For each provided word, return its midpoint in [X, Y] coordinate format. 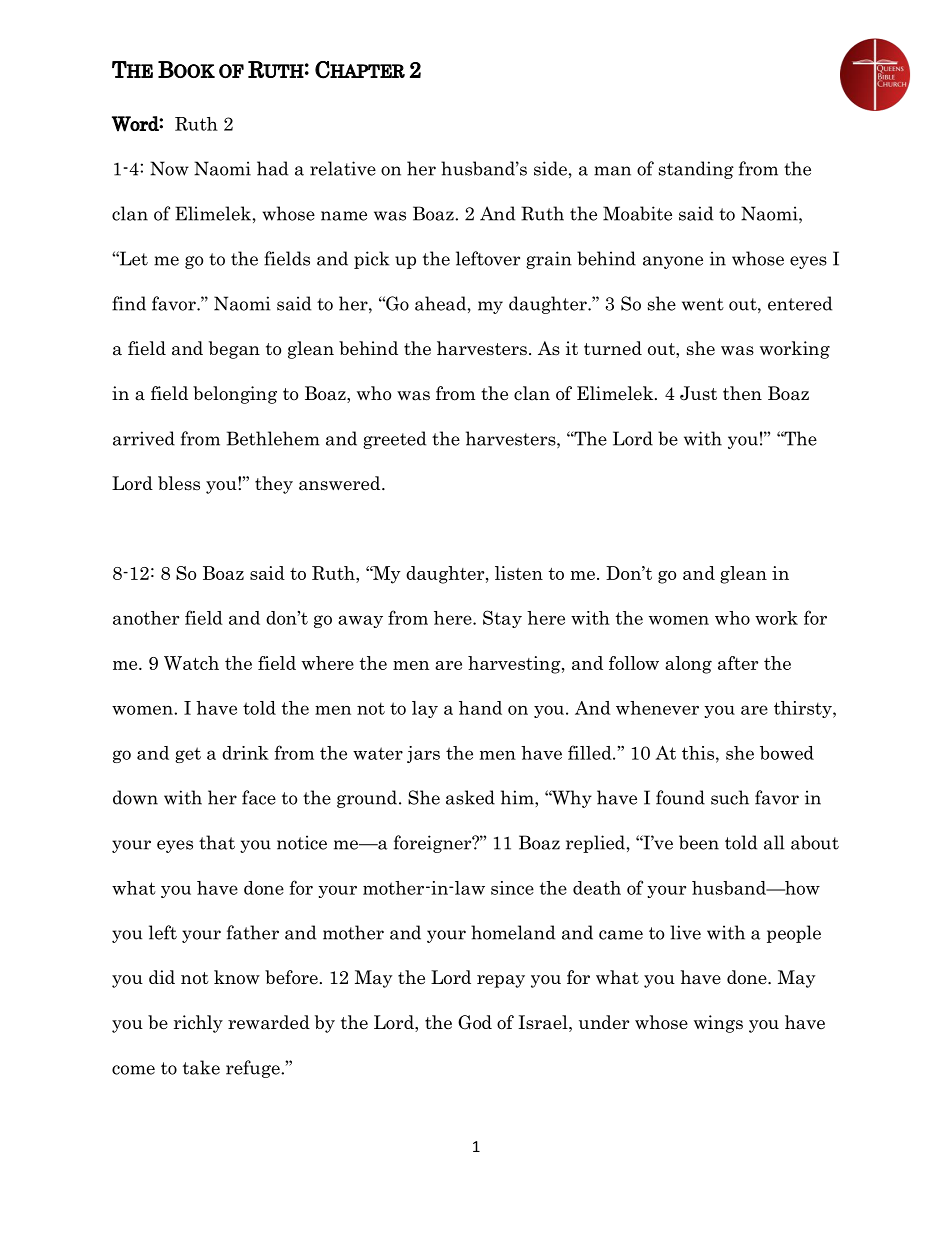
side [550, 168]
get [188, 755]
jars [423, 754]
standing [696, 170]
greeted [394, 440]
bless [179, 483]
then [742, 393]
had [272, 168]
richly [198, 1024]
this [698, 753]
